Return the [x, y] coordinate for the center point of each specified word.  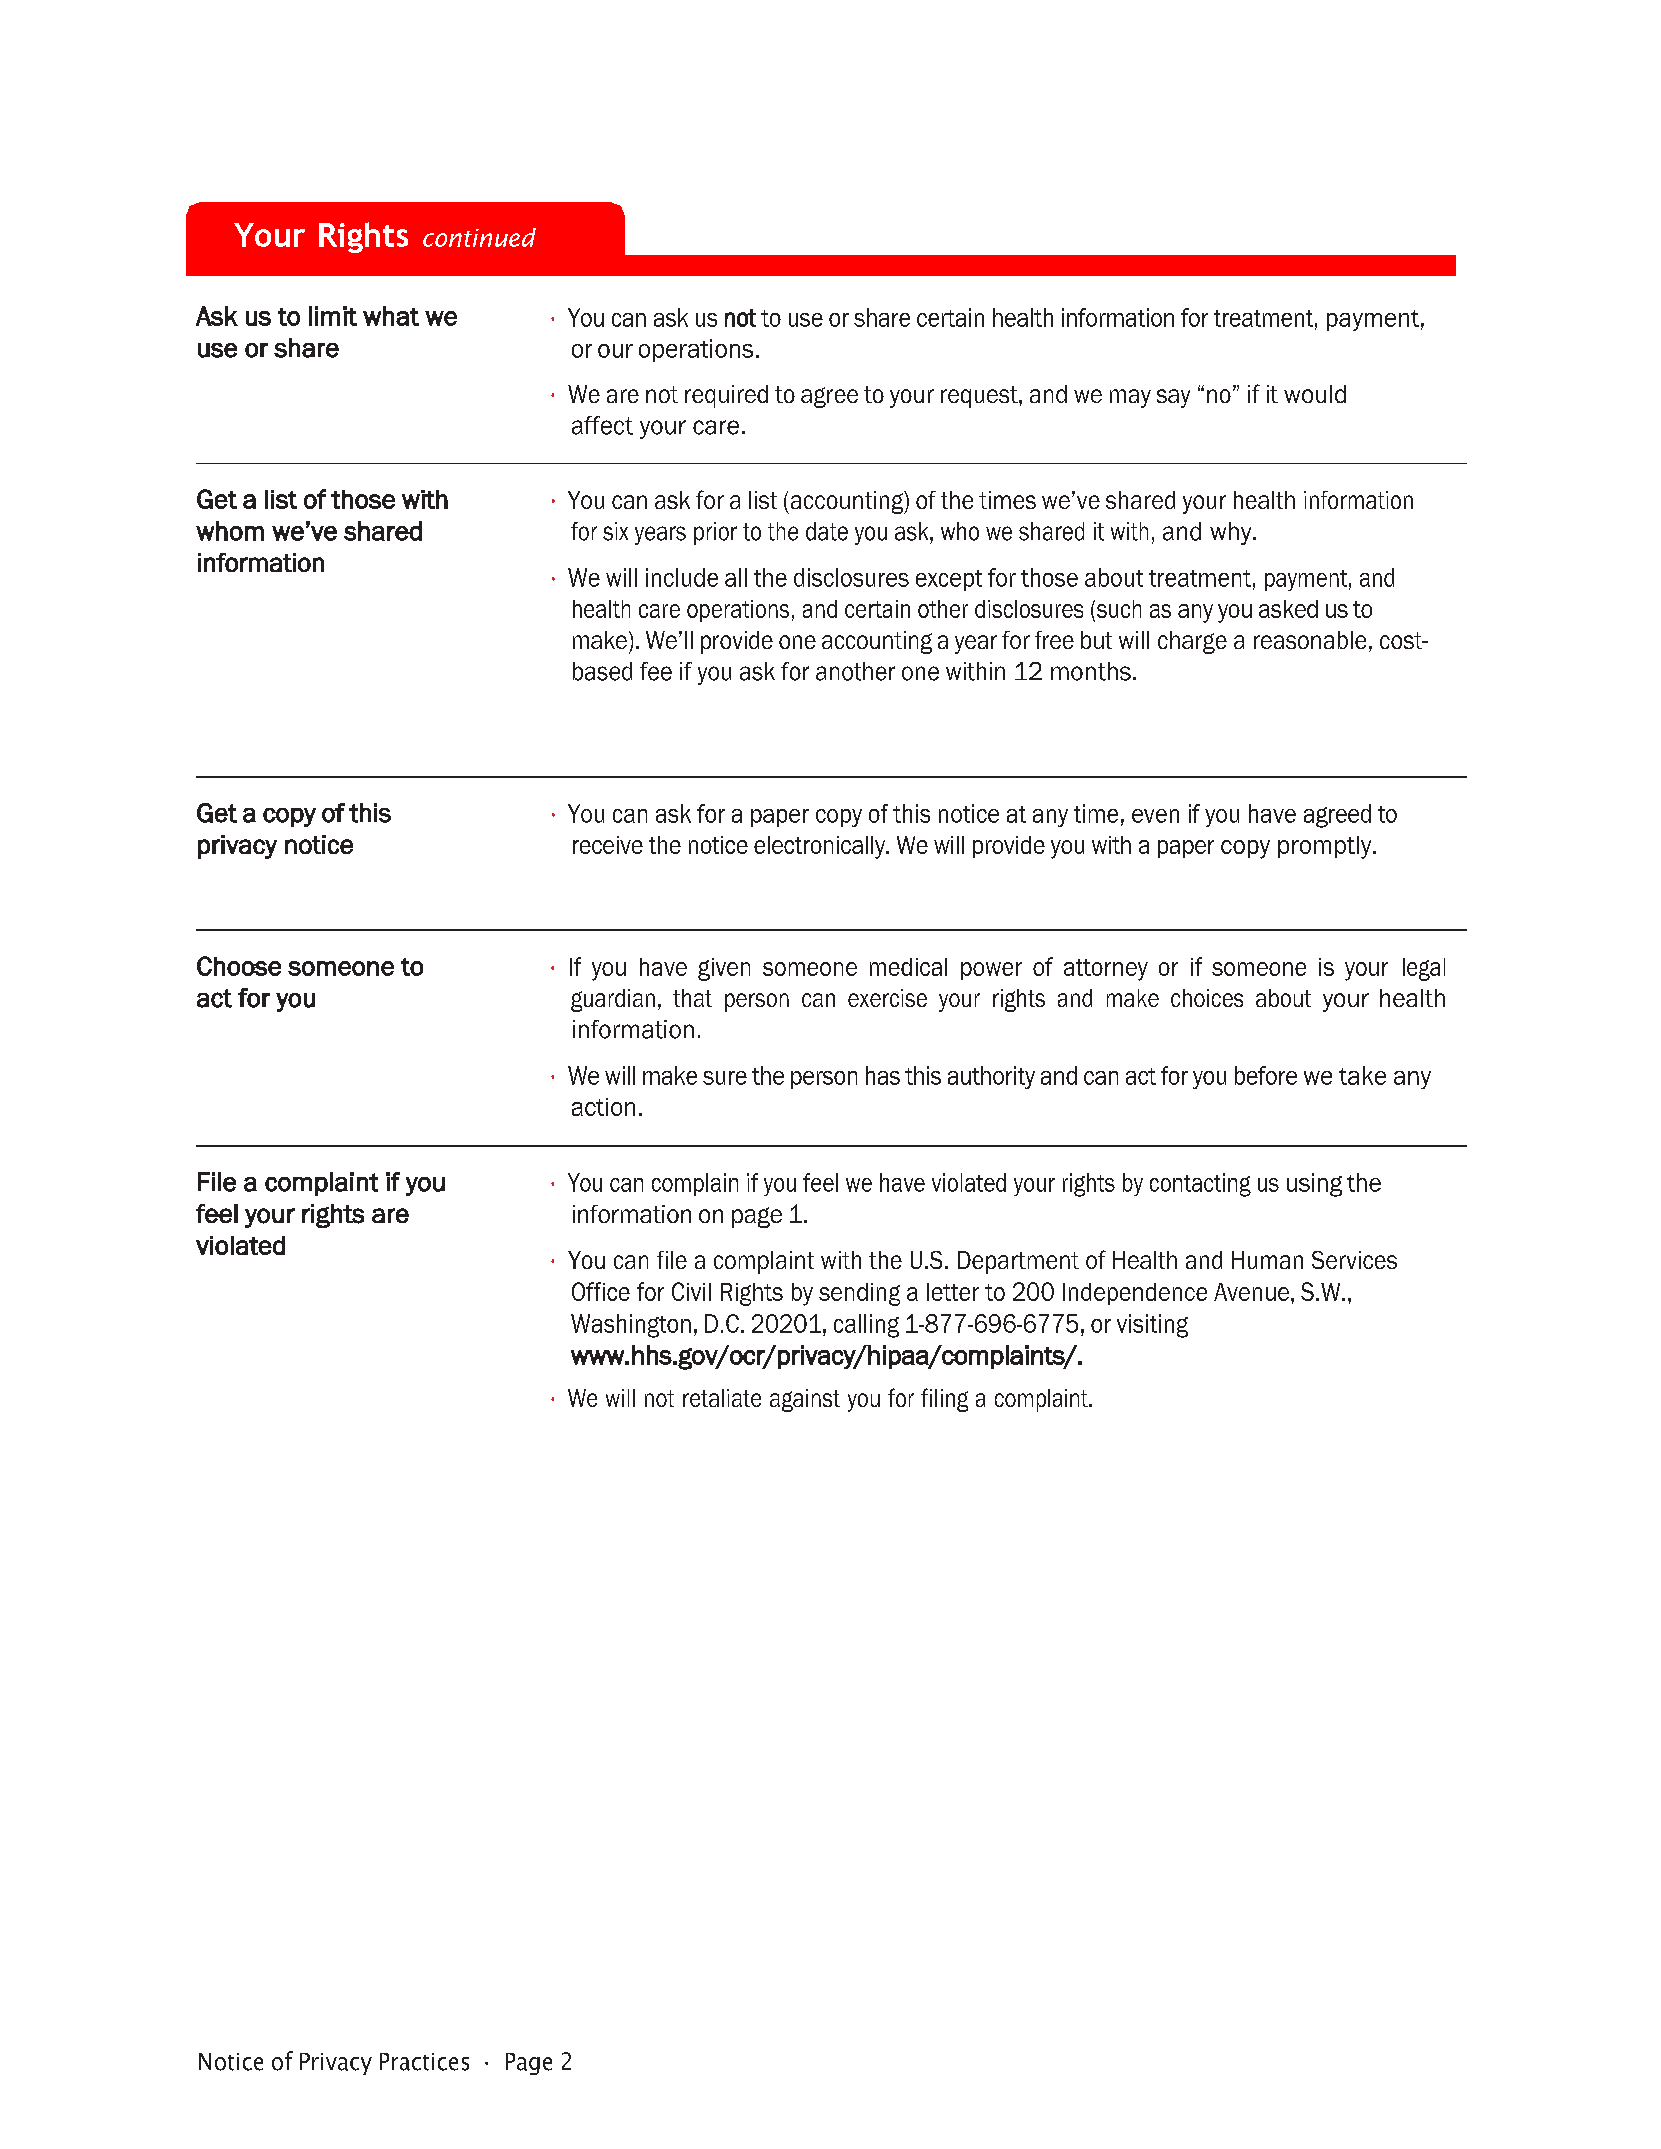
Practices [424, 2062]
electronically [821, 847]
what [391, 316]
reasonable [1310, 640]
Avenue [1253, 1292]
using [1314, 1185]
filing [944, 1400]
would [1315, 394]
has [883, 1075]
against [805, 1400]
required [726, 396]
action [603, 1107]
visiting [1152, 1326]
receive [608, 845]
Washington [631, 1326]
